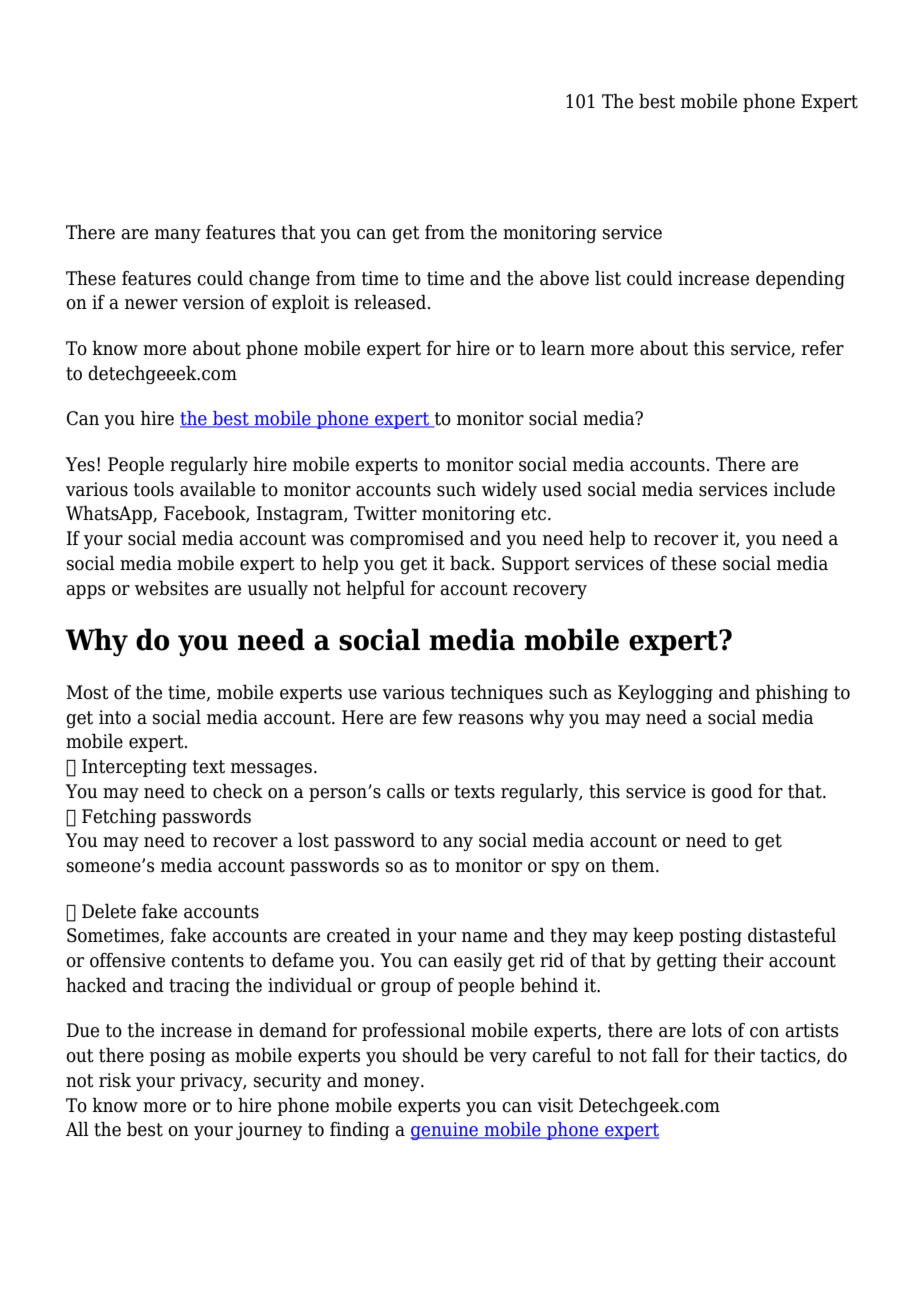  What do you see at coordinates (115, 717) in the screenshot?
I see `into` at bounding box center [115, 717].
